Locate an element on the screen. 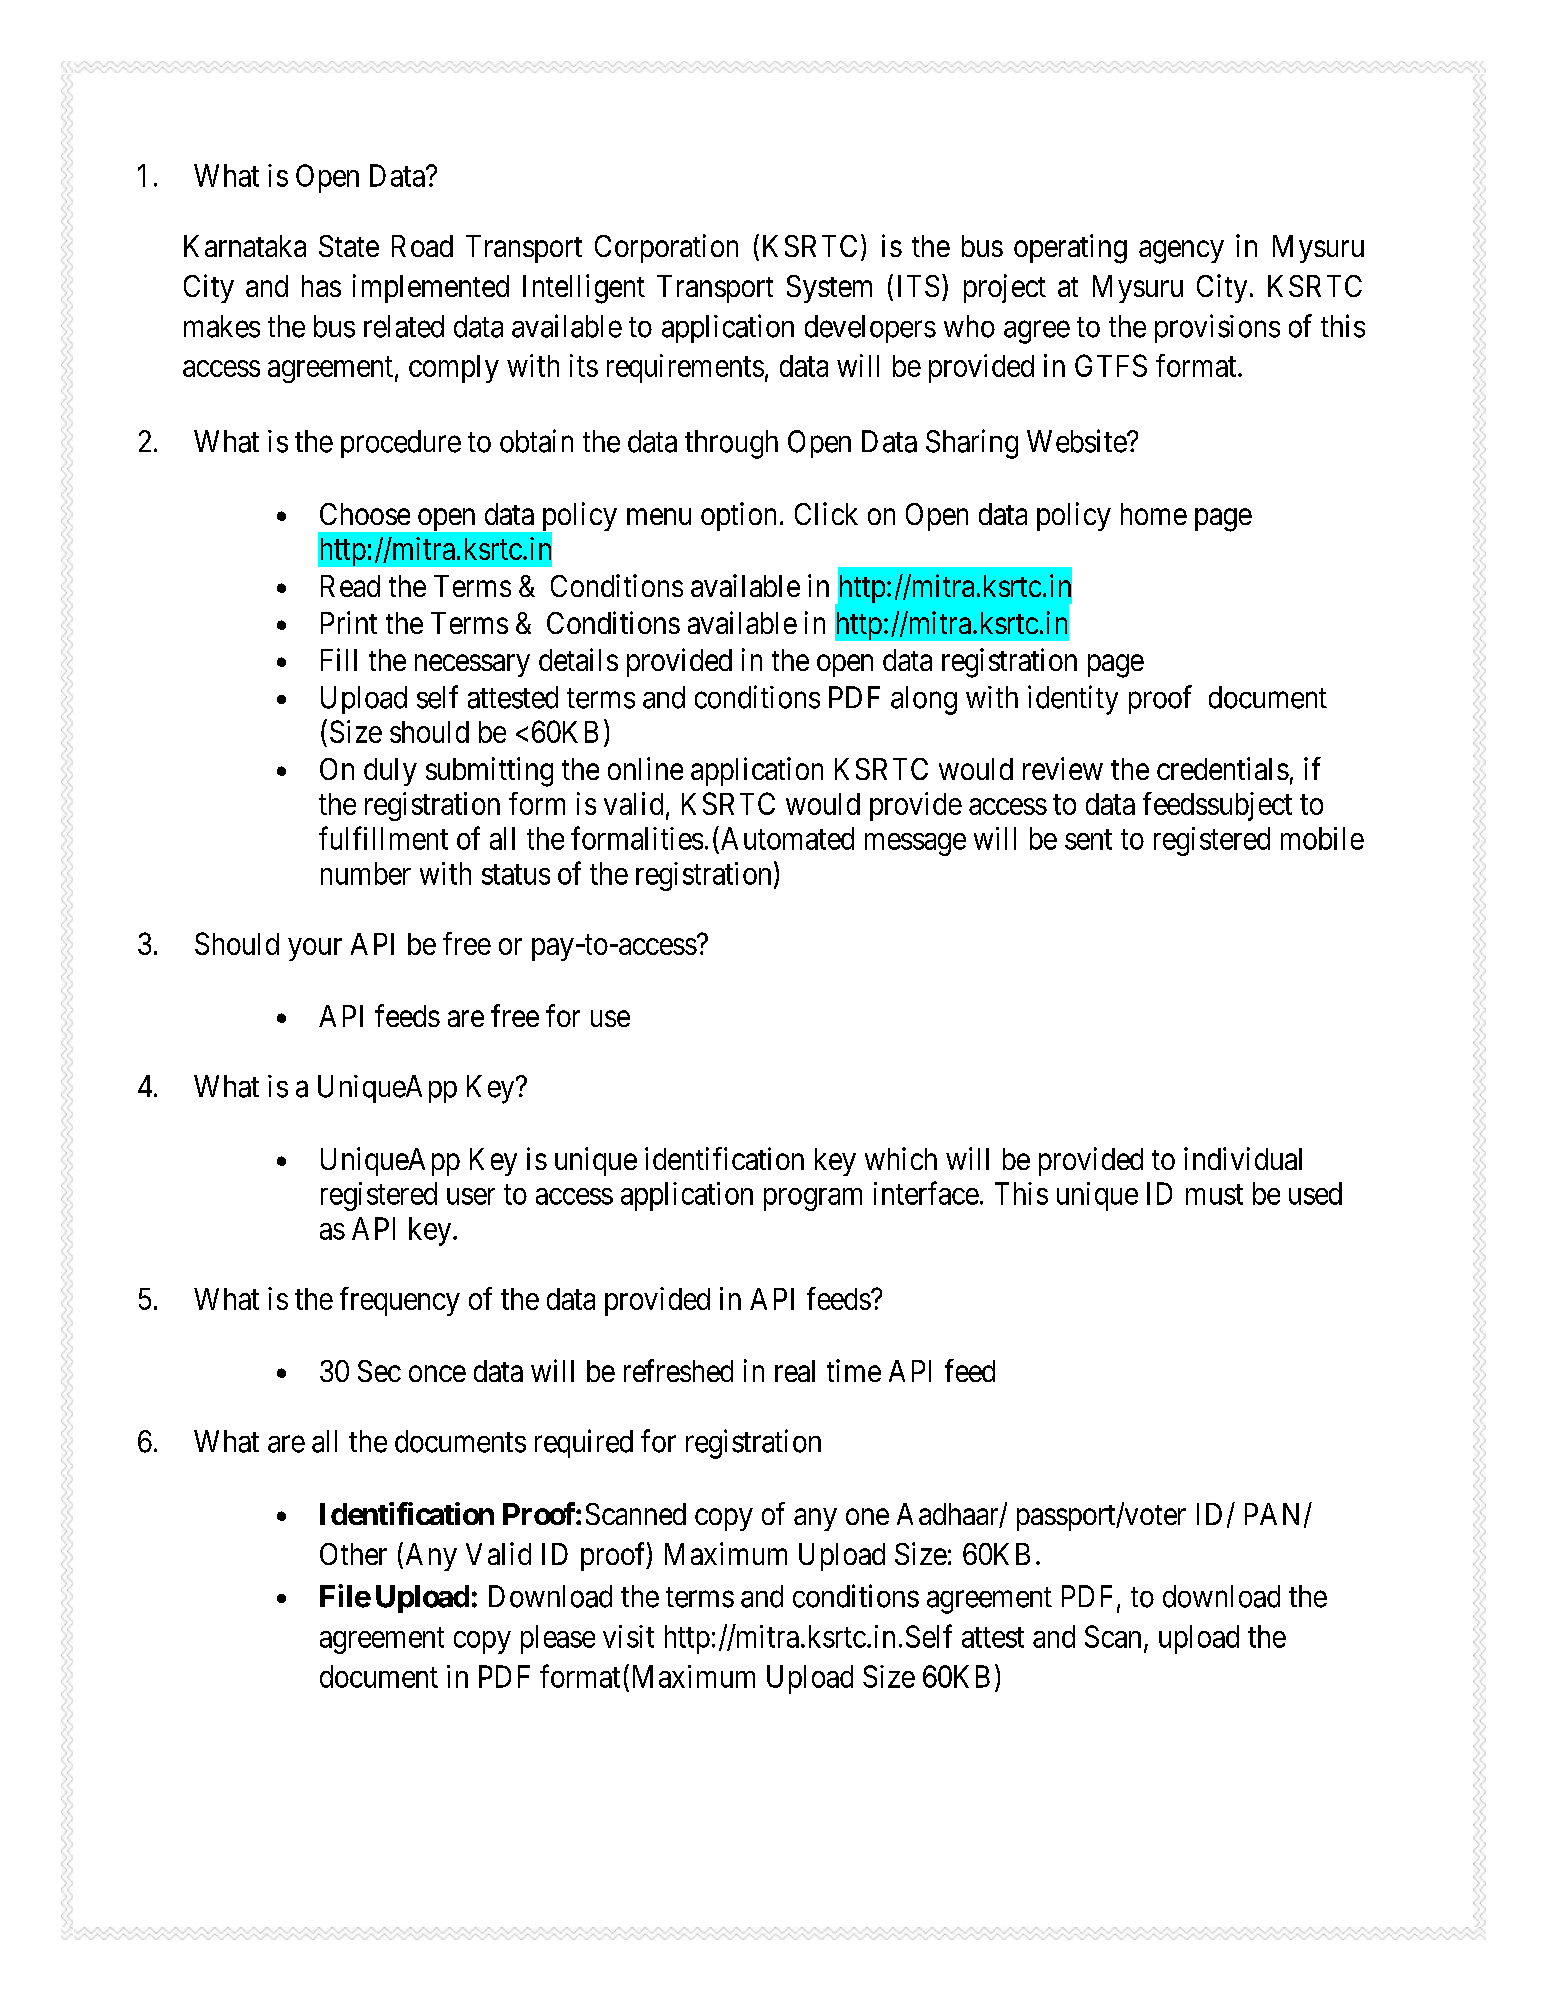 This screenshot has height=2001, width=1547. message is located at coordinates (915, 844).
